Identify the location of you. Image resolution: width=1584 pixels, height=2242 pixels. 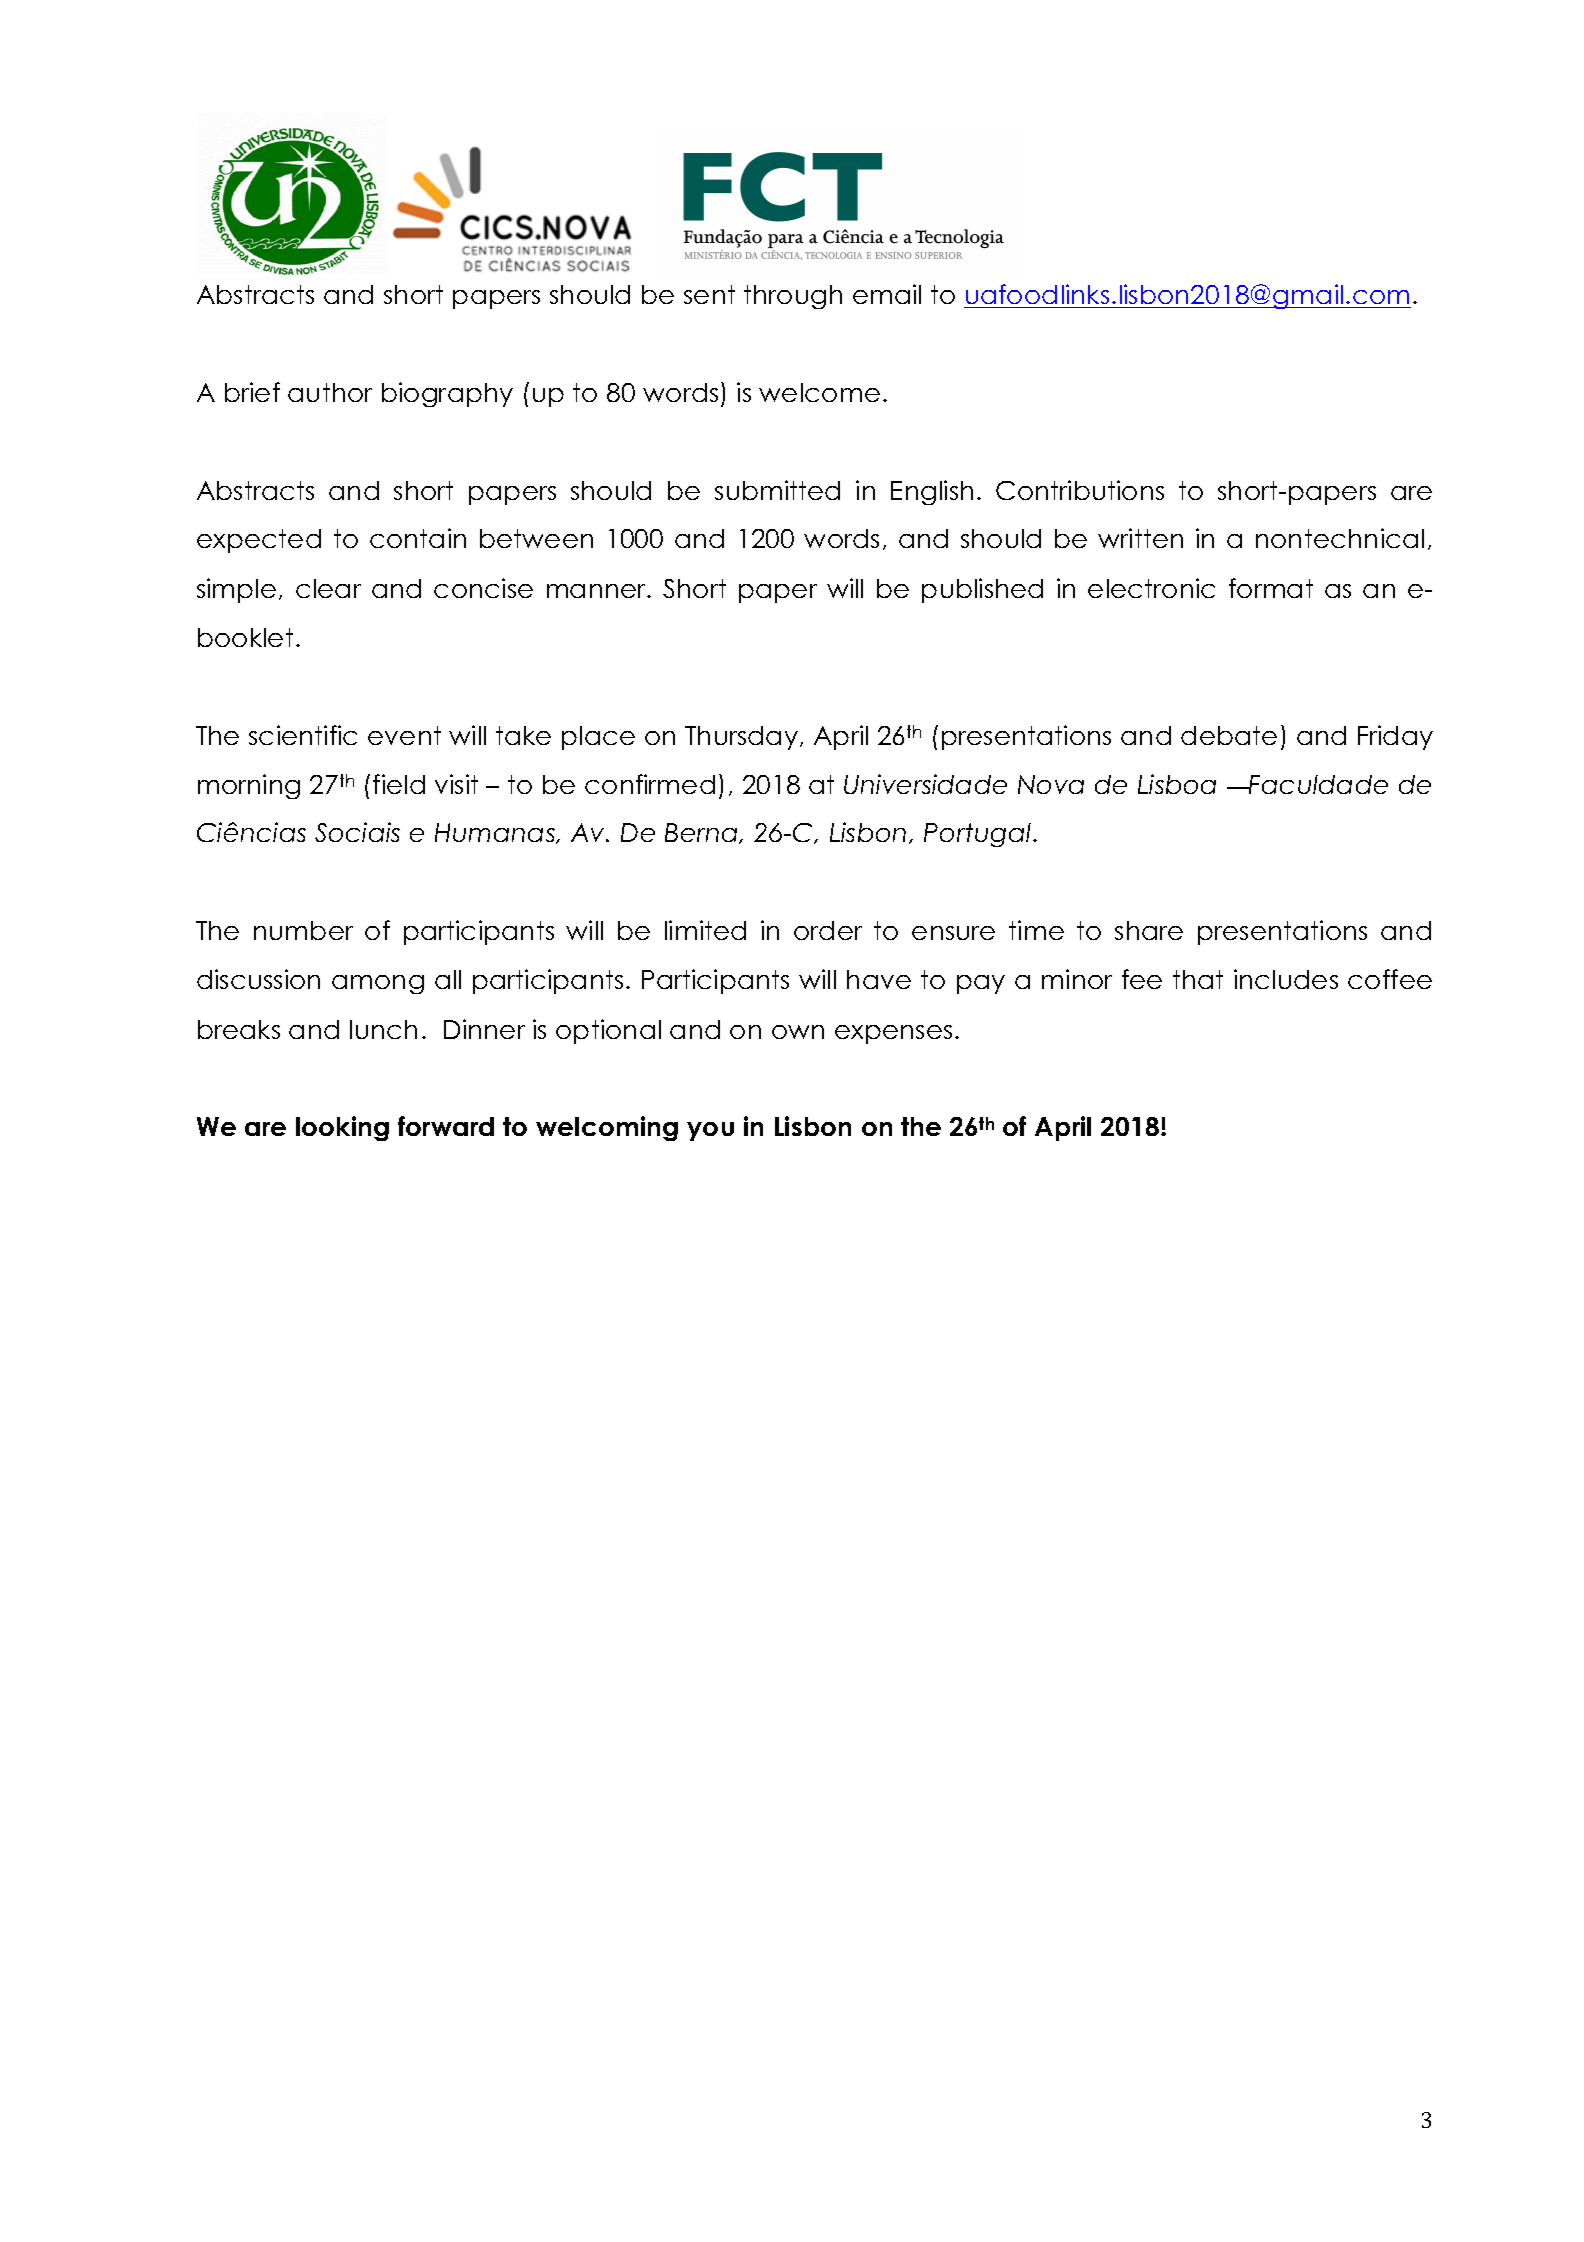
(710, 1131).
